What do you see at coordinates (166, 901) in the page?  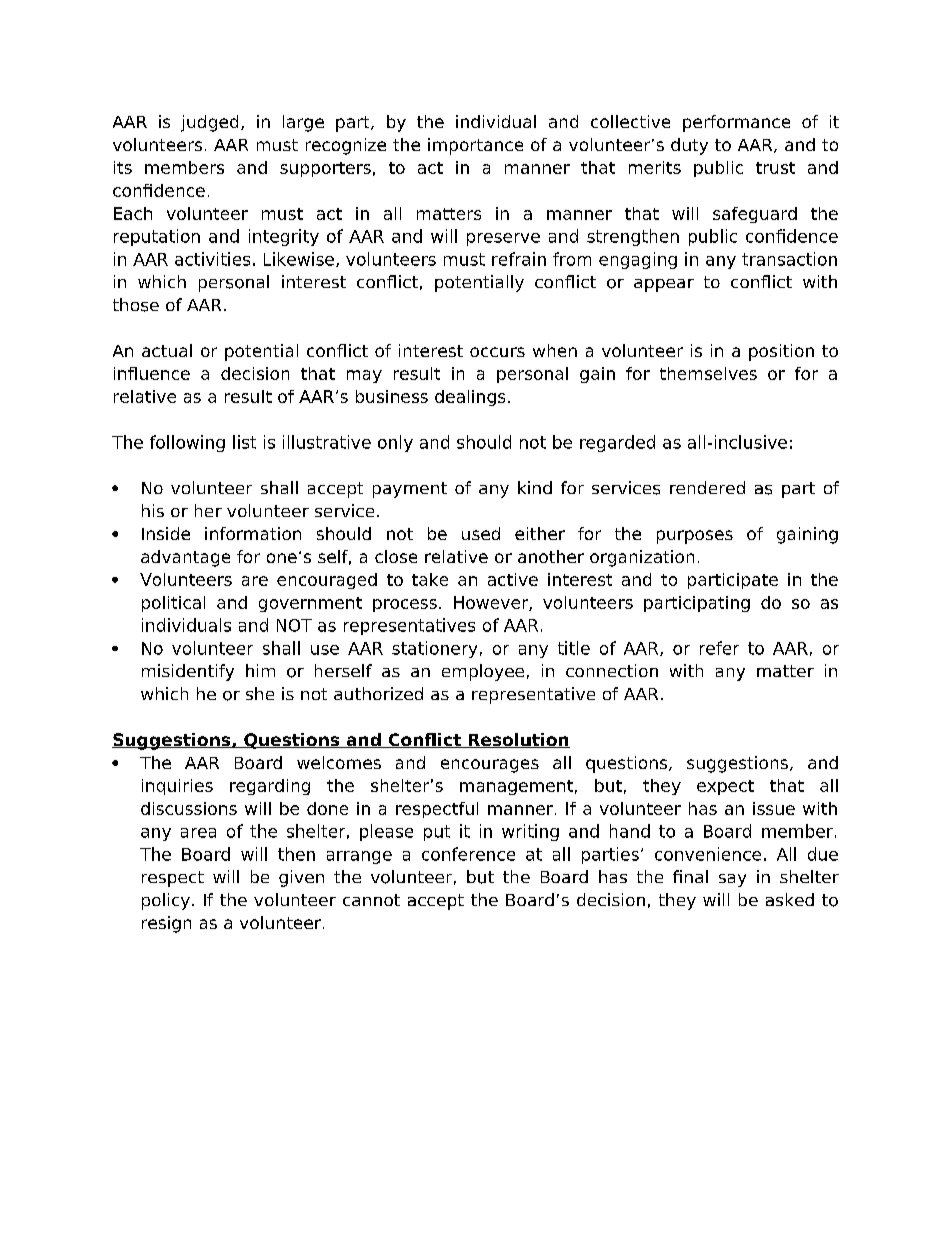 I see `policy` at bounding box center [166, 901].
